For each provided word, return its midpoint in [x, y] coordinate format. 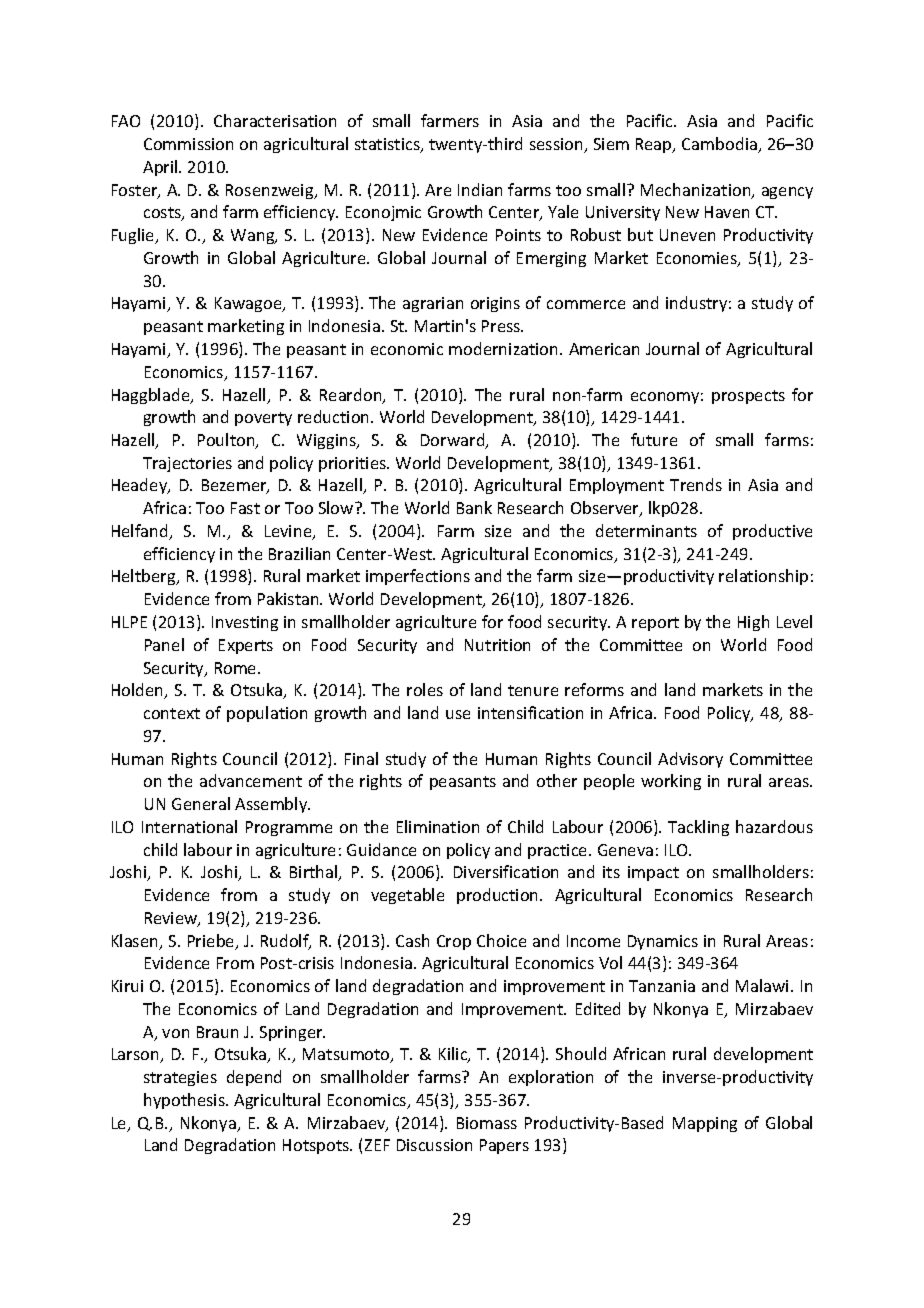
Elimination [438, 826]
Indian [480, 189]
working [671, 782]
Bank [474, 507]
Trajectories [187, 464]
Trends [696, 484]
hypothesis [185, 1101]
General [201, 803]
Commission [188, 144]
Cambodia [720, 145]
